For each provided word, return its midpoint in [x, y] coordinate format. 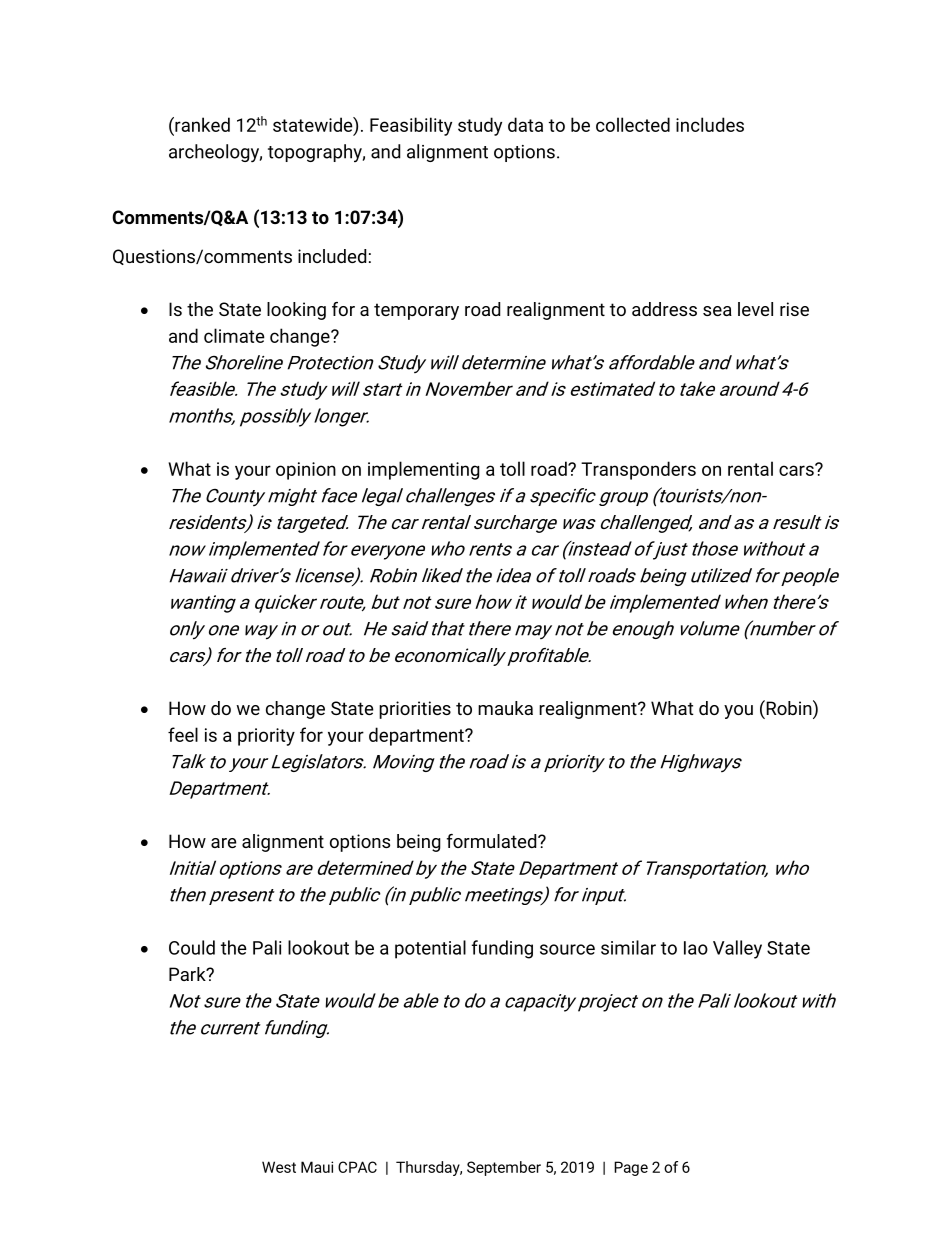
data [525, 124]
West [279, 1167]
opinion [306, 471]
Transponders [638, 470]
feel [183, 734]
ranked [201, 124]
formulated [493, 841]
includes [710, 124]
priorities [415, 710]
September [504, 1168]
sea [717, 311]
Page [631, 1168]
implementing [424, 470]
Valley [737, 949]
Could [192, 947]
